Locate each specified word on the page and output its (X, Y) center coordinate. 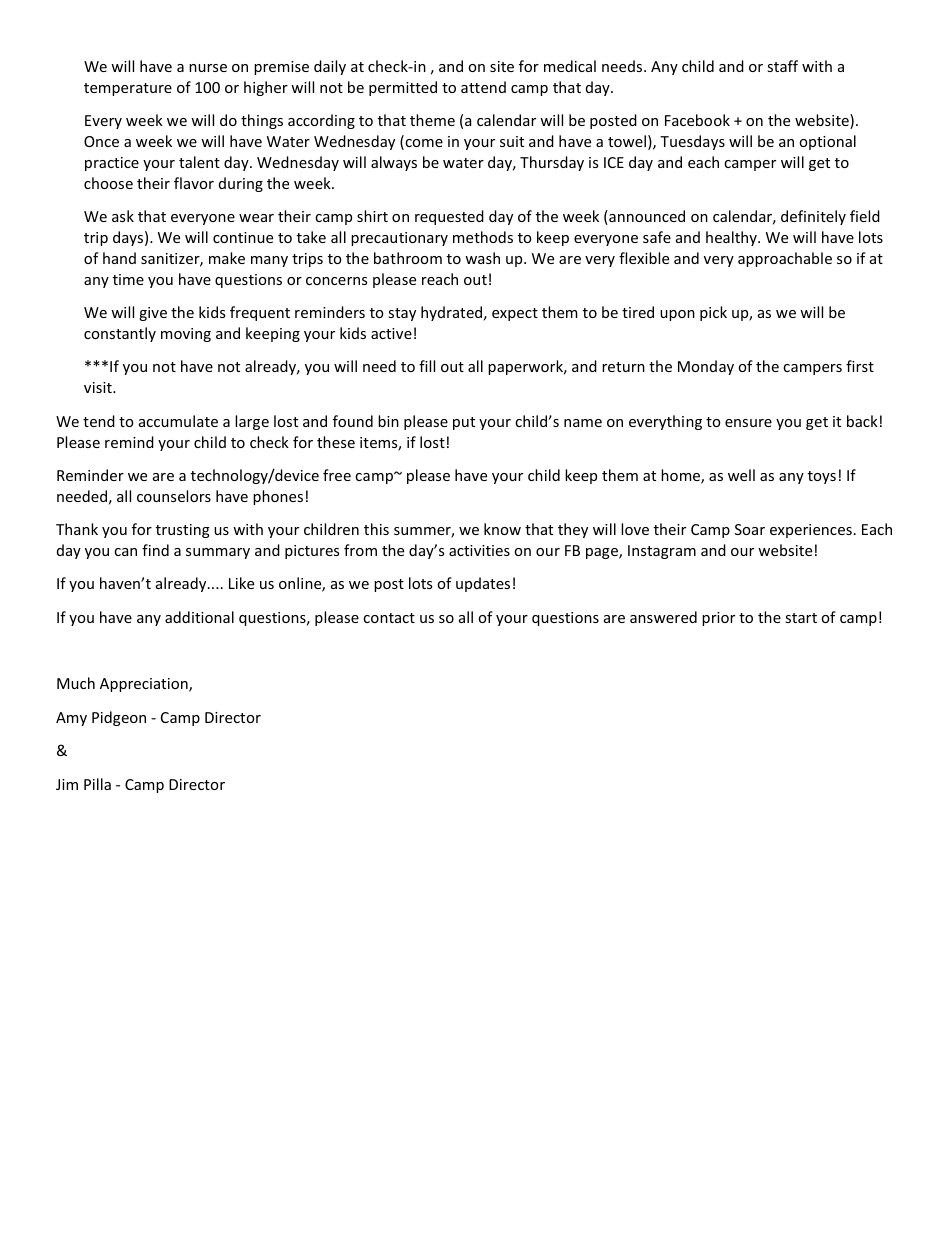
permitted (403, 88)
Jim (67, 784)
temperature (128, 89)
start (801, 618)
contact (389, 618)
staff (782, 66)
